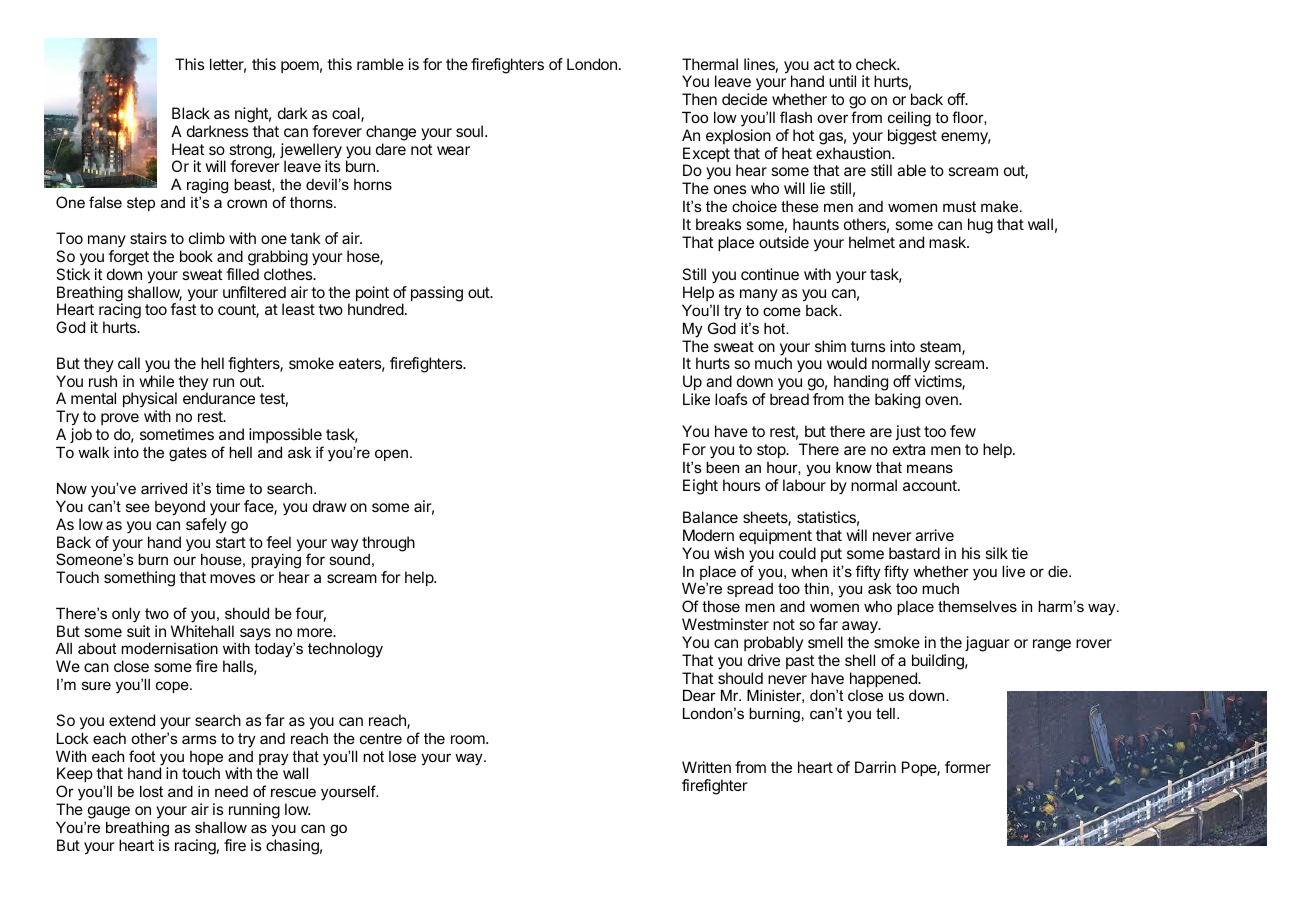  Describe the element at coordinates (963, 431) in the page. I see `few` at that location.
